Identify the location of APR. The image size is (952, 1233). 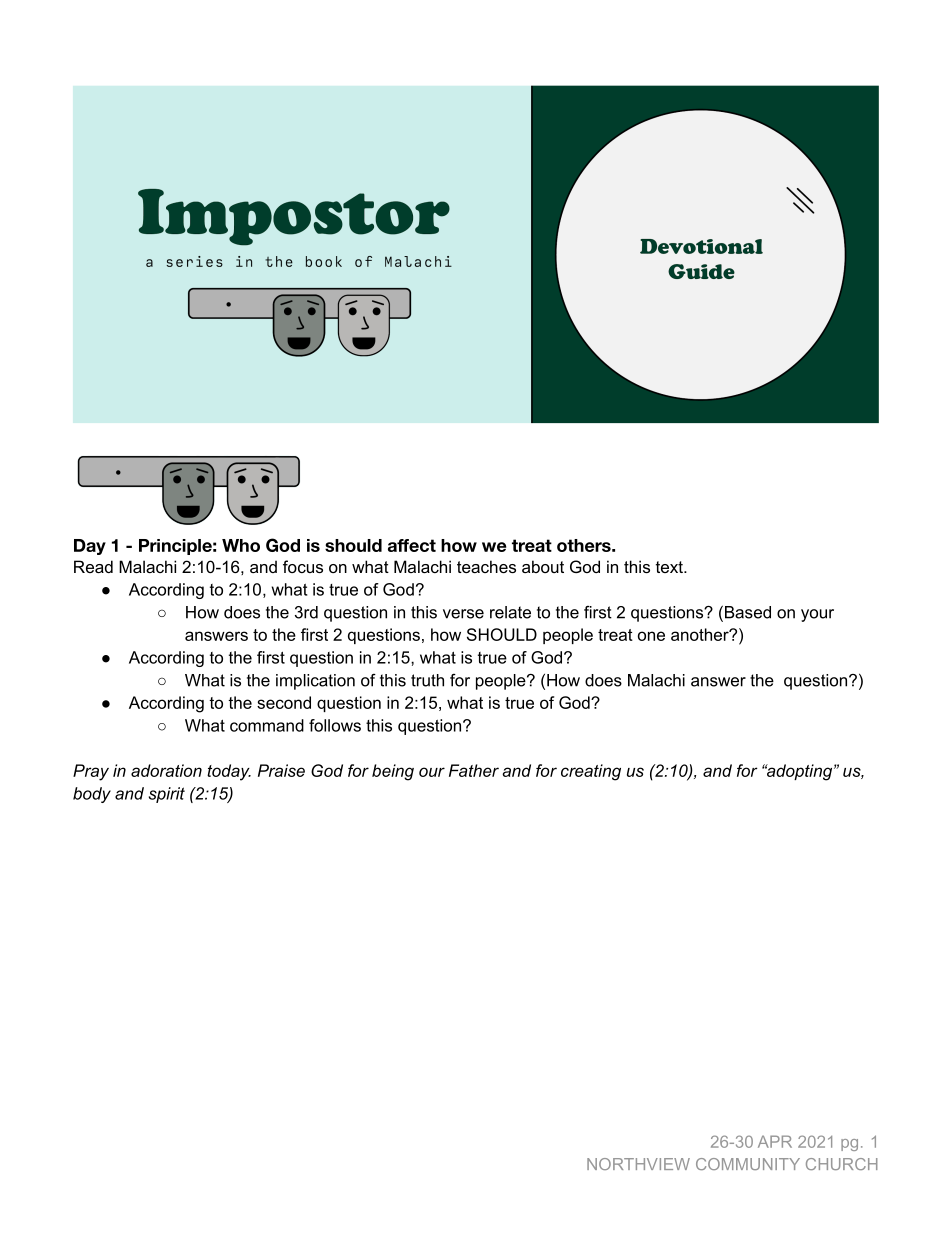
(775, 1141).
